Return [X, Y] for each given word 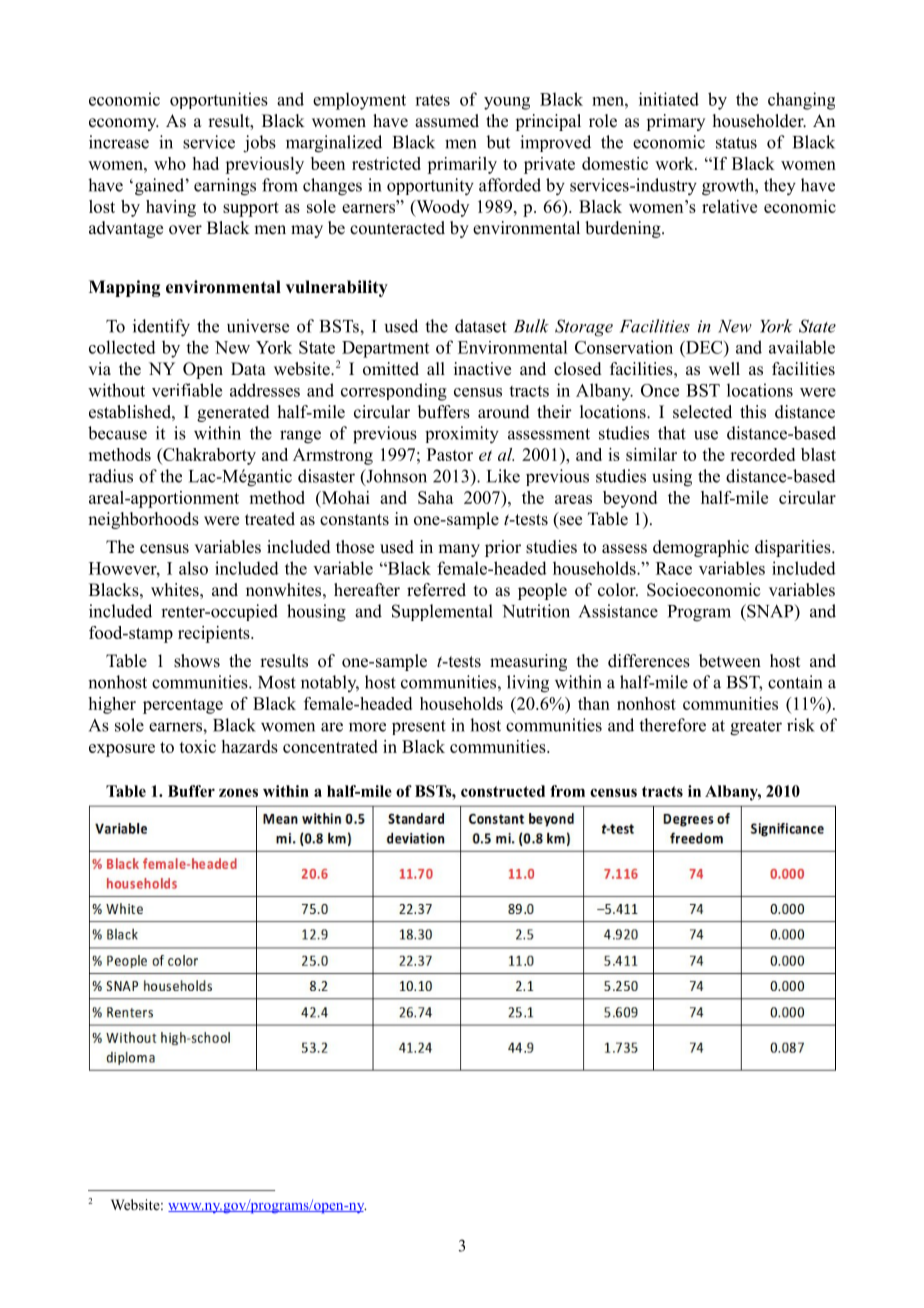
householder [759, 121]
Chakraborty [208, 456]
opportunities [219, 100]
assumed [447, 121]
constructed [503, 791]
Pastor [450, 454]
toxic [197, 746]
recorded [762, 454]
